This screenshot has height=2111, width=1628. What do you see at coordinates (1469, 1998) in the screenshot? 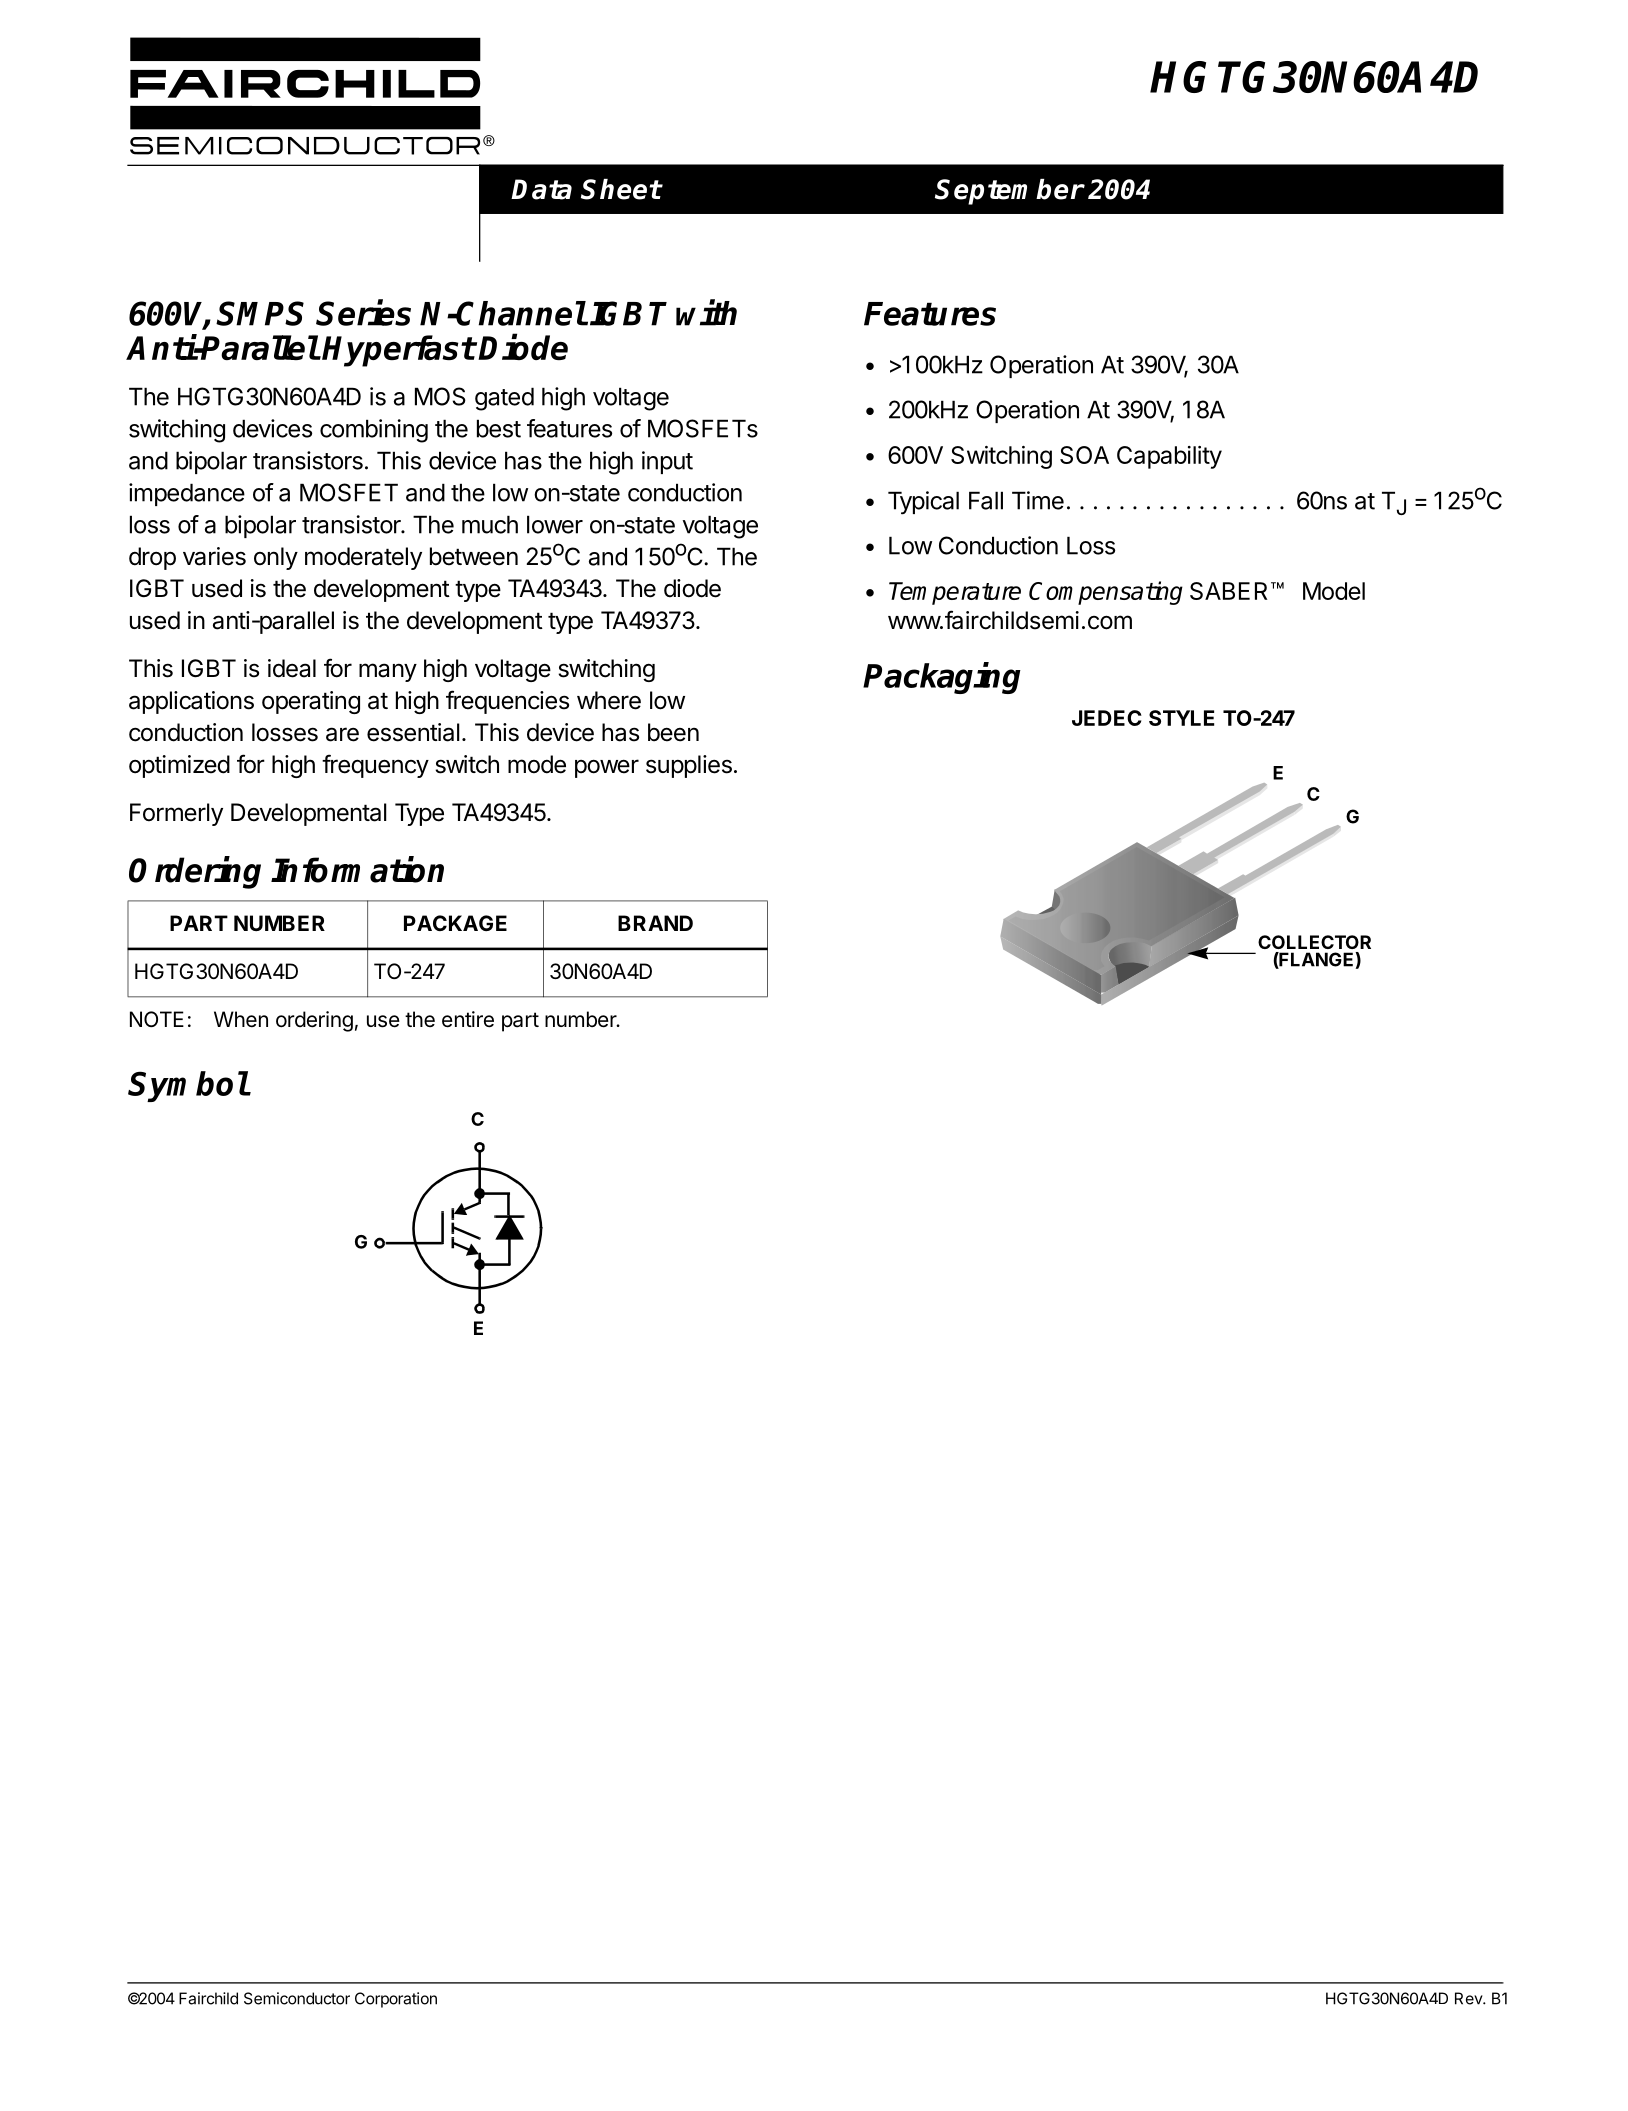
I see `Rev` at bounding box center [1469, 1998].
